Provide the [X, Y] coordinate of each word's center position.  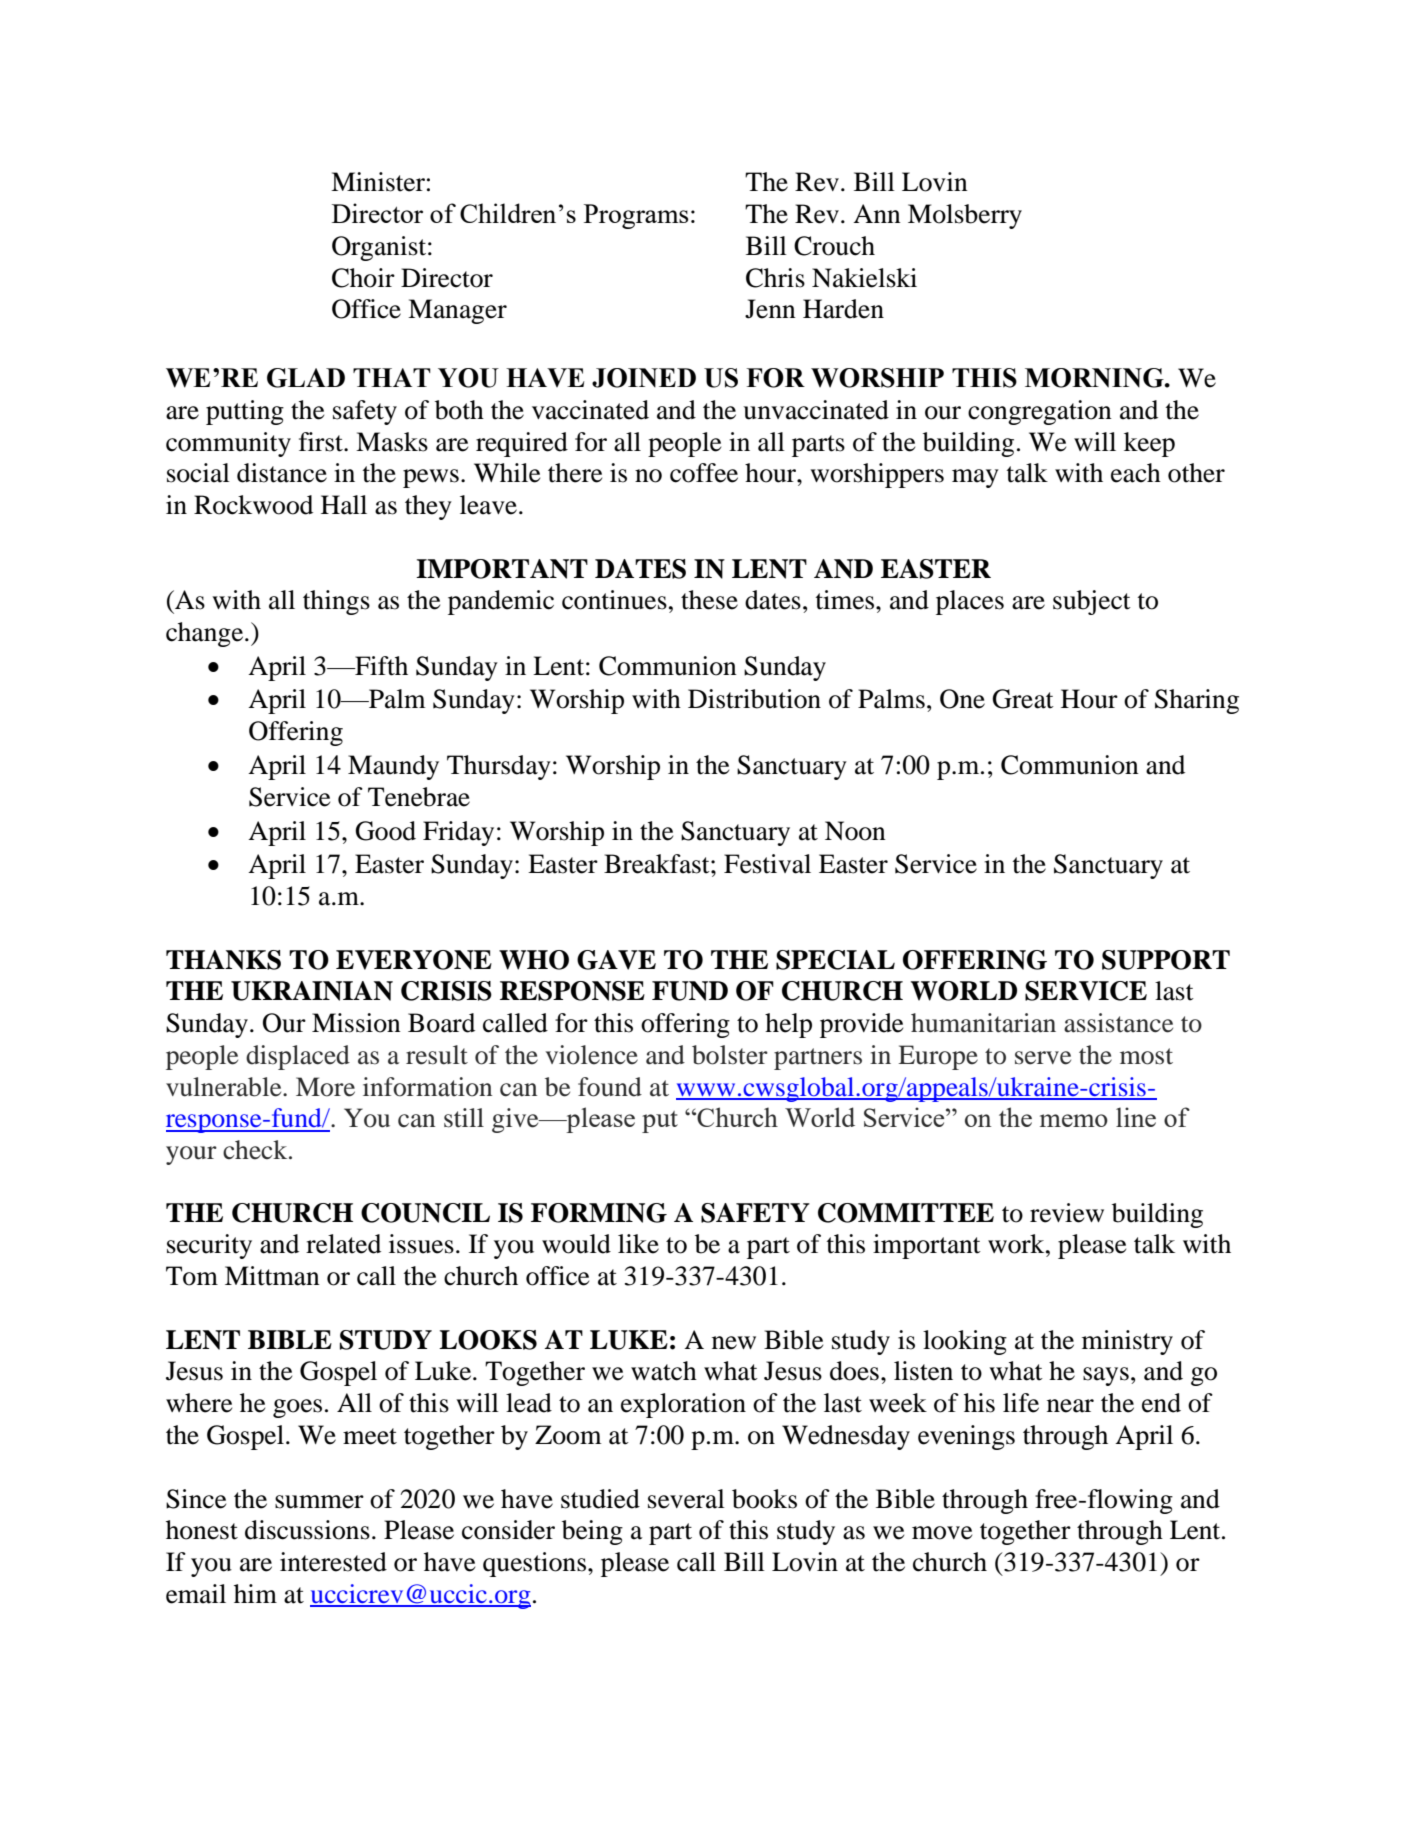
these [709, 600]
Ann [877, 213]
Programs [636, 216]
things [336, 602]
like [638, 1244]
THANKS [223, 960]
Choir [363, 278]
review [1067, 1213]
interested [333, 1562]
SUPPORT [1166, 960]
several [686, 1499]
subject [1092, 602]
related [343, 1244]
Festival [767, 864]
